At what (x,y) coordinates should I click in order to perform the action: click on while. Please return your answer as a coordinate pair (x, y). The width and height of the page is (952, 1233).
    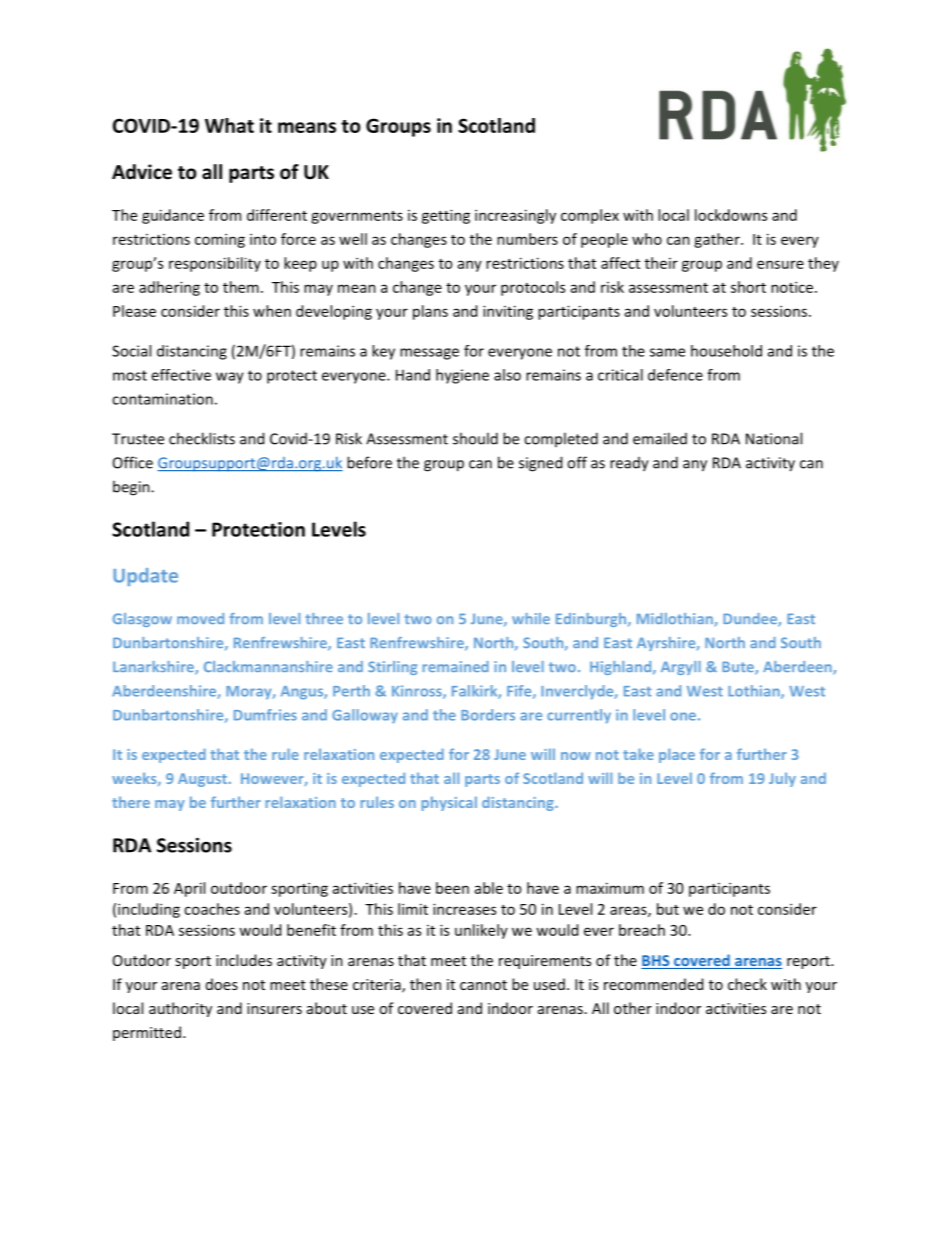
    Looking at the image, I should click on (531, 618).
